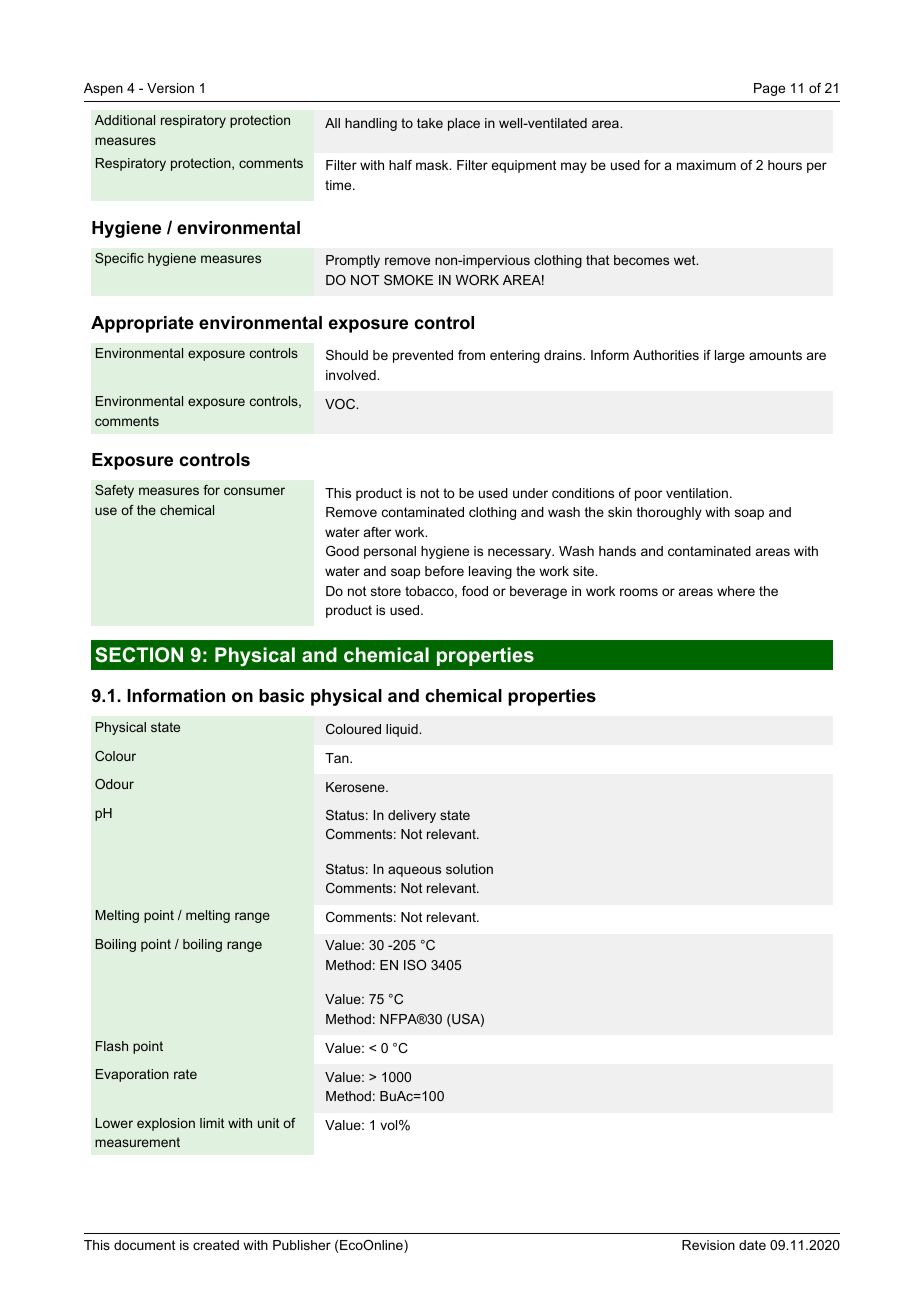 This screenshot has height=1308, width=924. I want to click on created, so click(216, 1245).
